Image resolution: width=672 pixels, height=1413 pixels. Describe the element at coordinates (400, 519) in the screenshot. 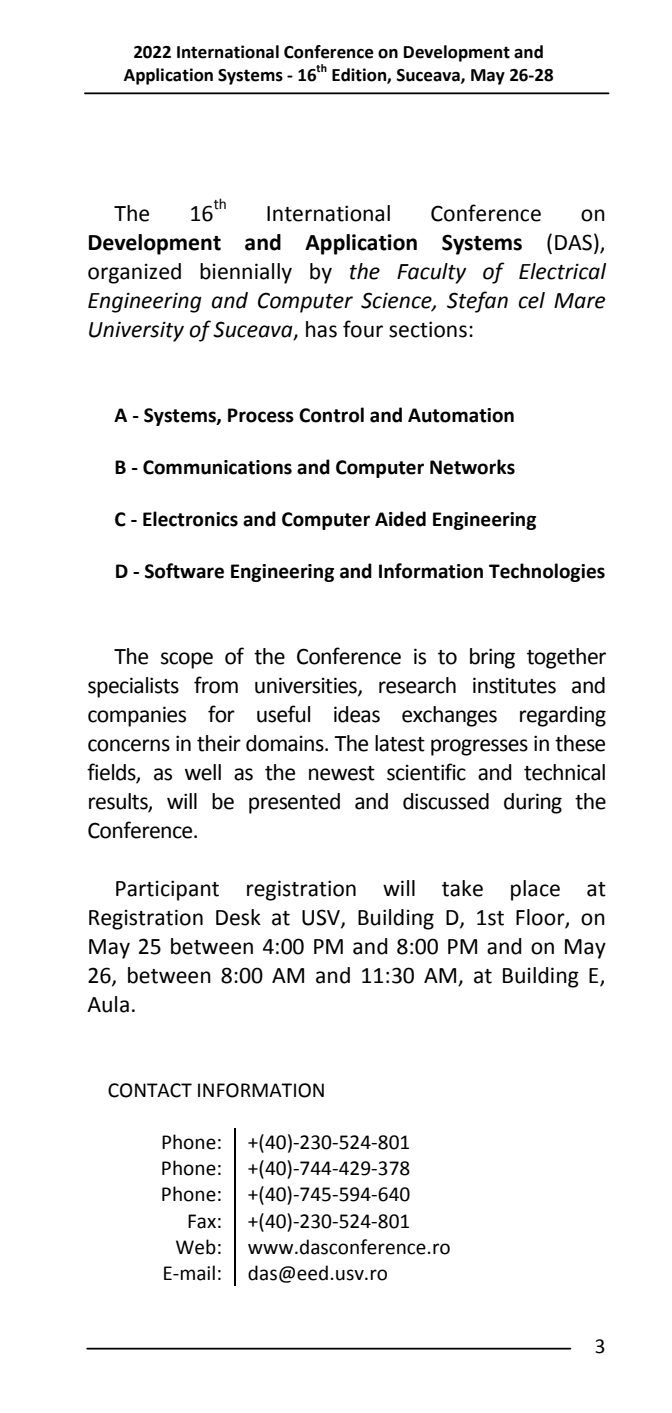

I see `Aided` at that location.
